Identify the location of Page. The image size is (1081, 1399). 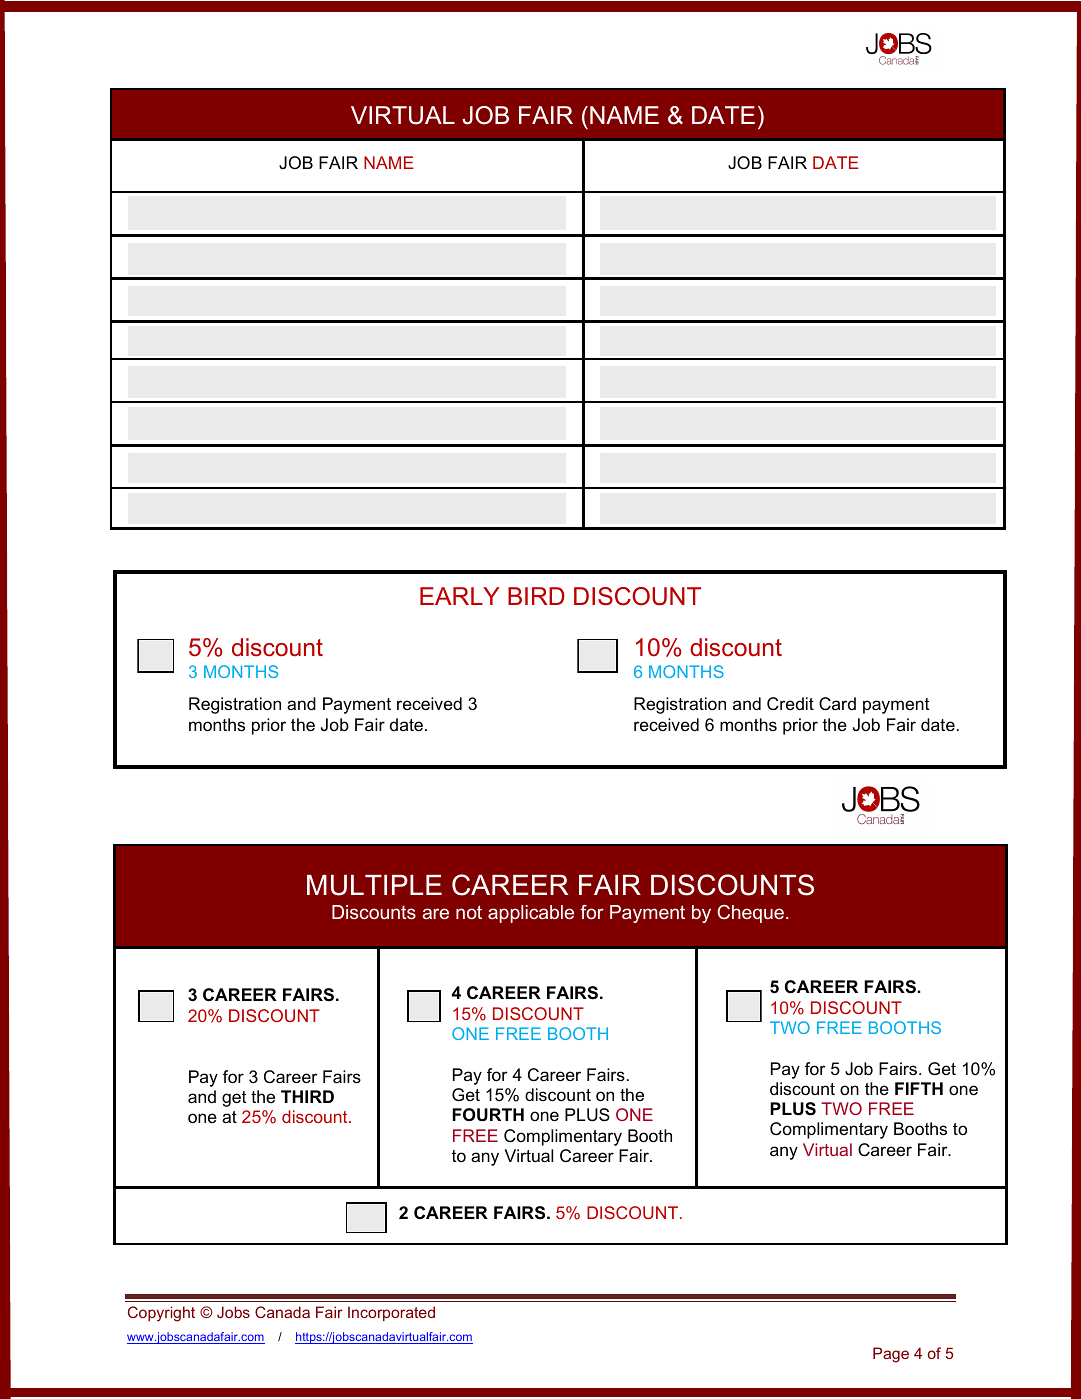
(891, 1355).
